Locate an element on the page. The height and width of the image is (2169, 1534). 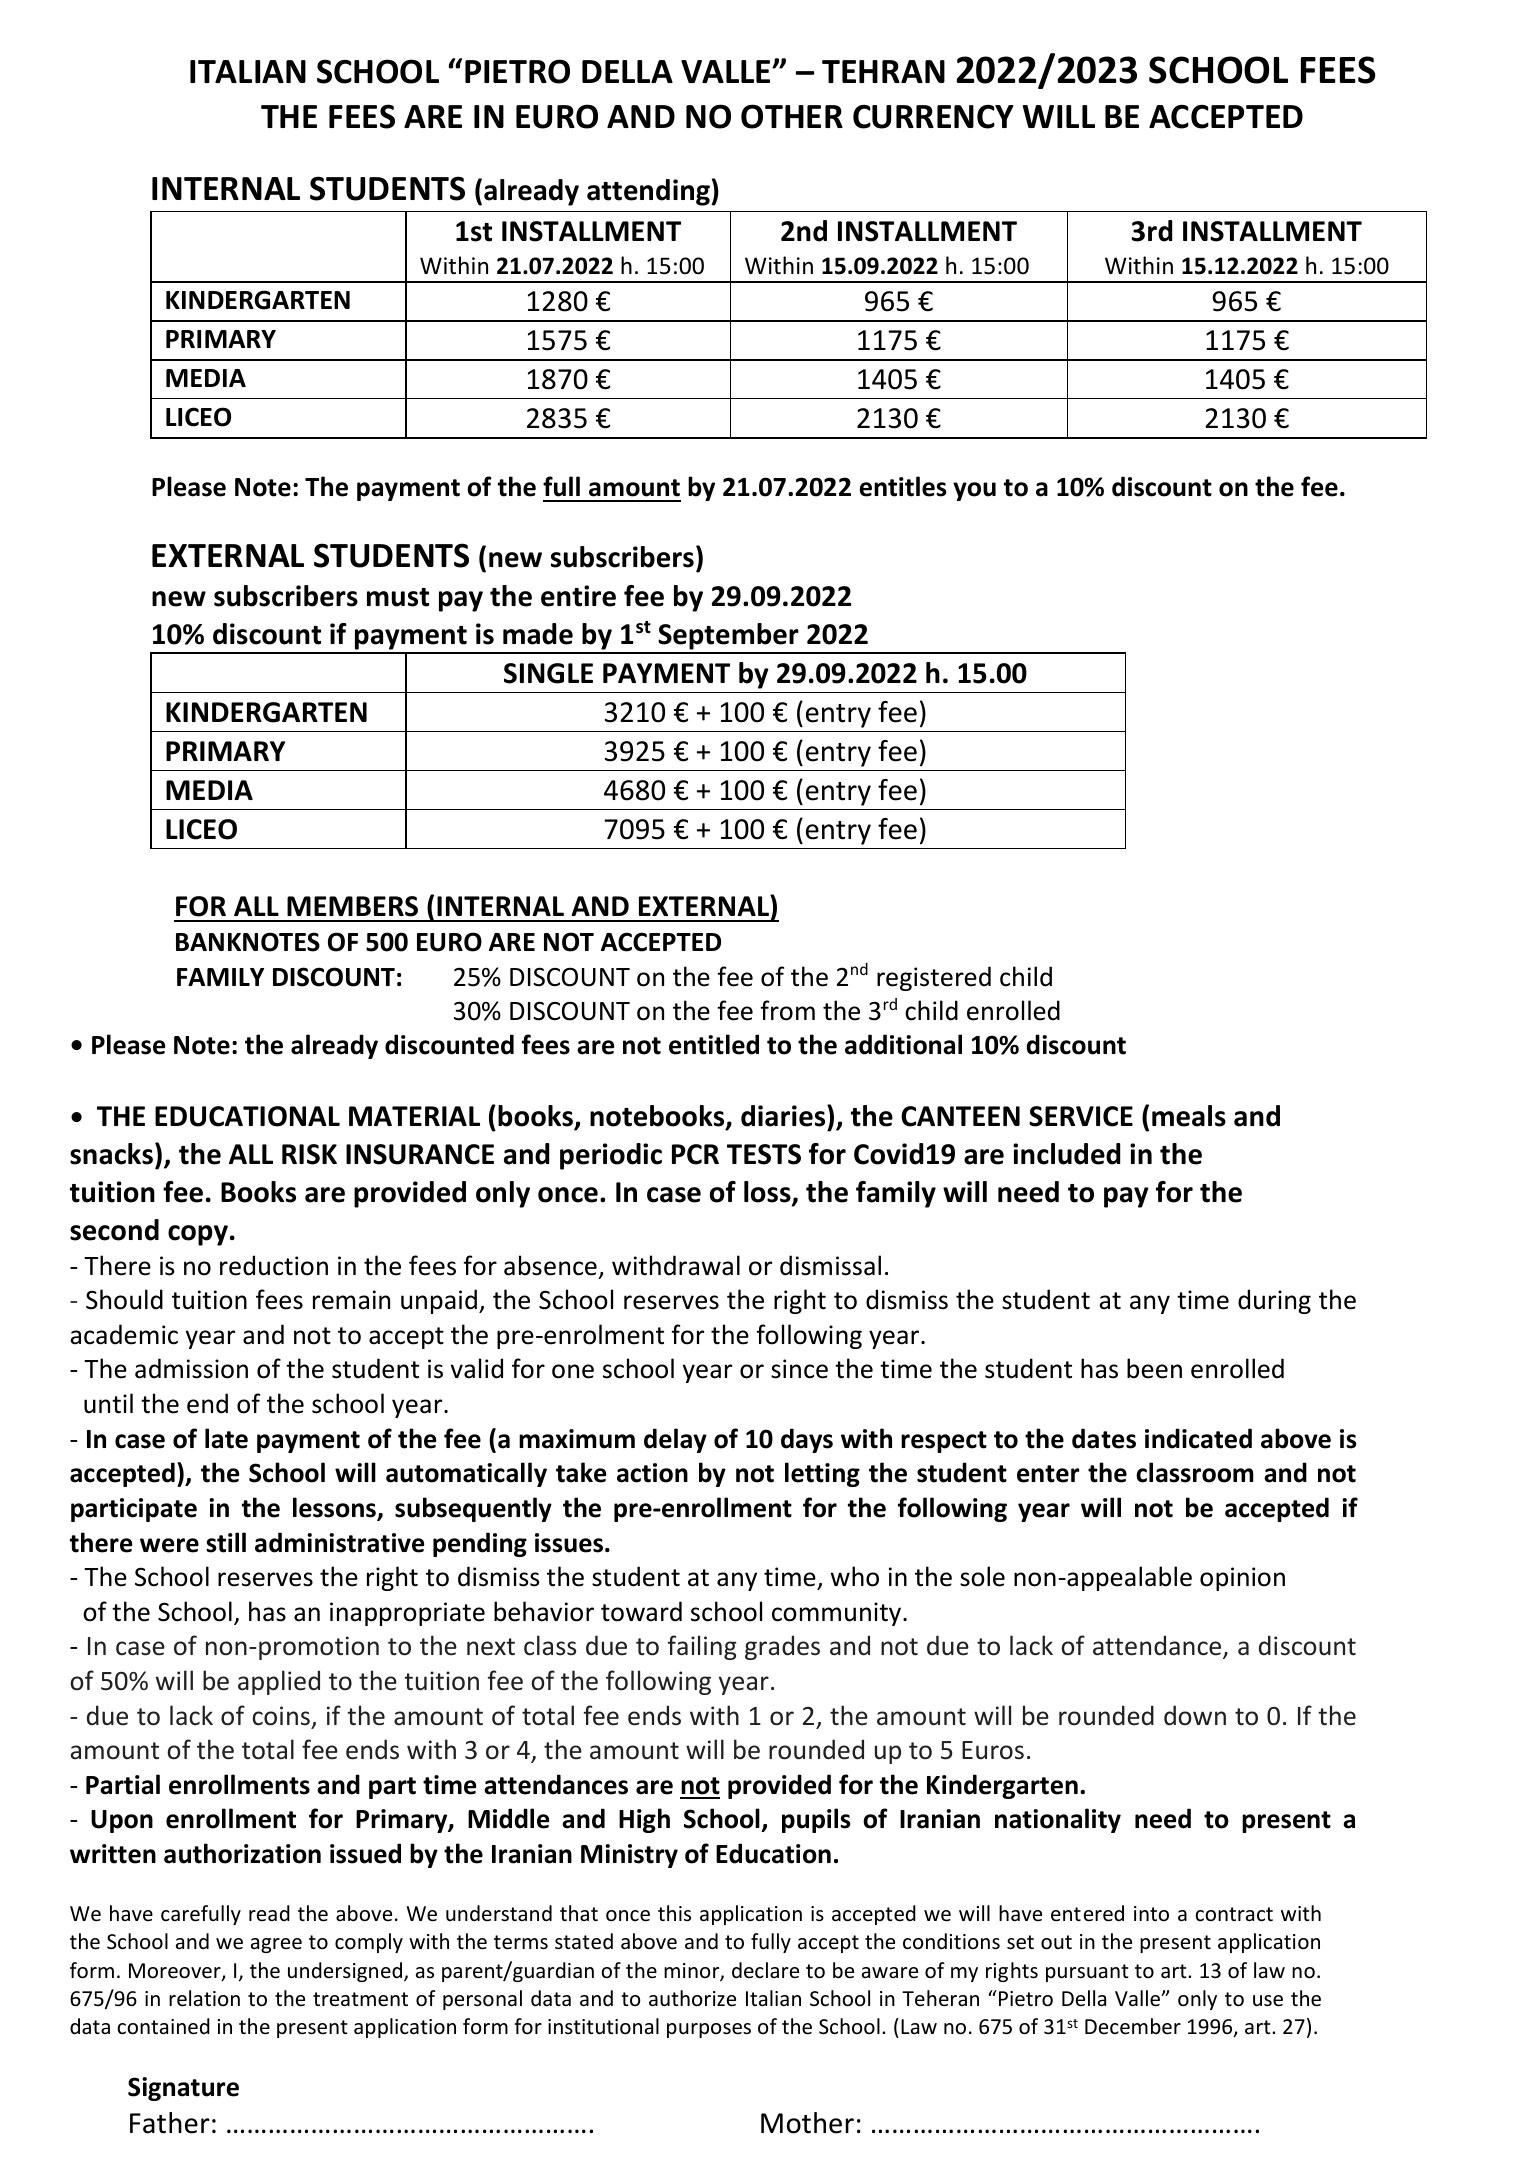
TEHRAN is located at coordinates (883, 71).
